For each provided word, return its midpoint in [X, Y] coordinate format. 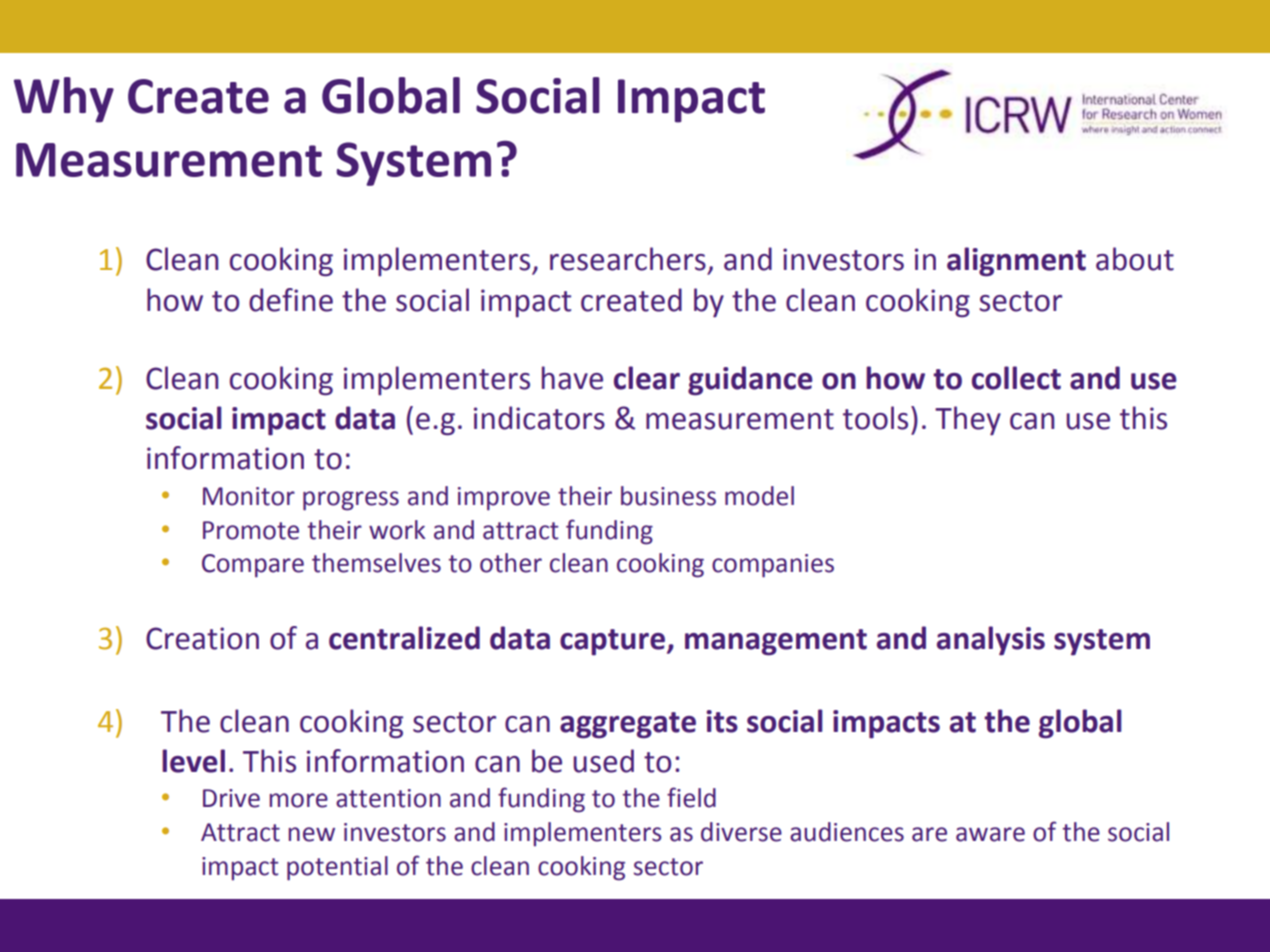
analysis [991, 641]
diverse [741, 832]
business [668, 496]
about [1135, 259]
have [572, 378]
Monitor [249, 496]
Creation [202, 638]
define [291, 300]
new [311, 834]
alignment [1016, 262]
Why [64, 100]
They [968, 421]
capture [612, 642]
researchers [628, 259]
